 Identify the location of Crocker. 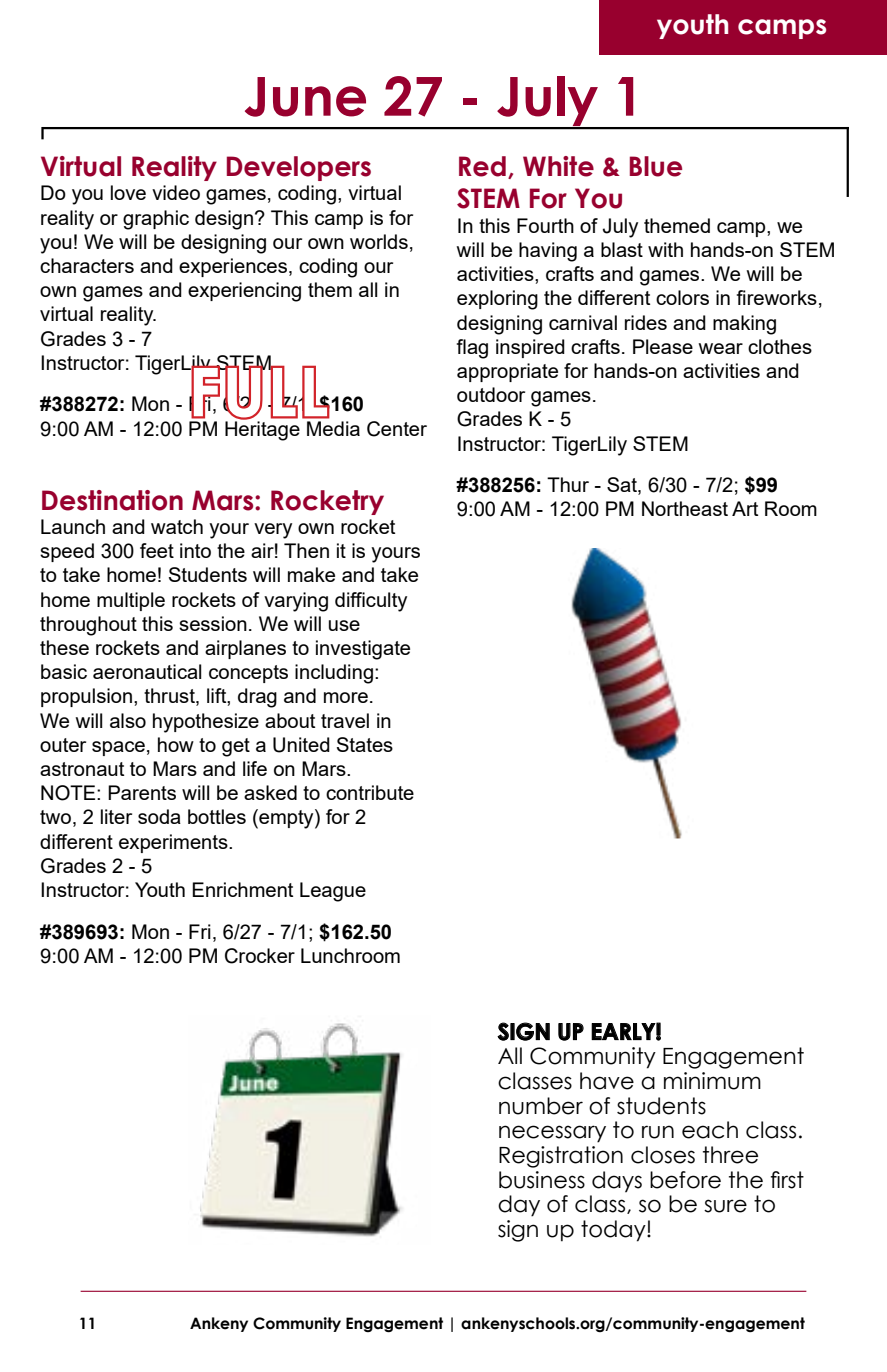
(260, 956).
